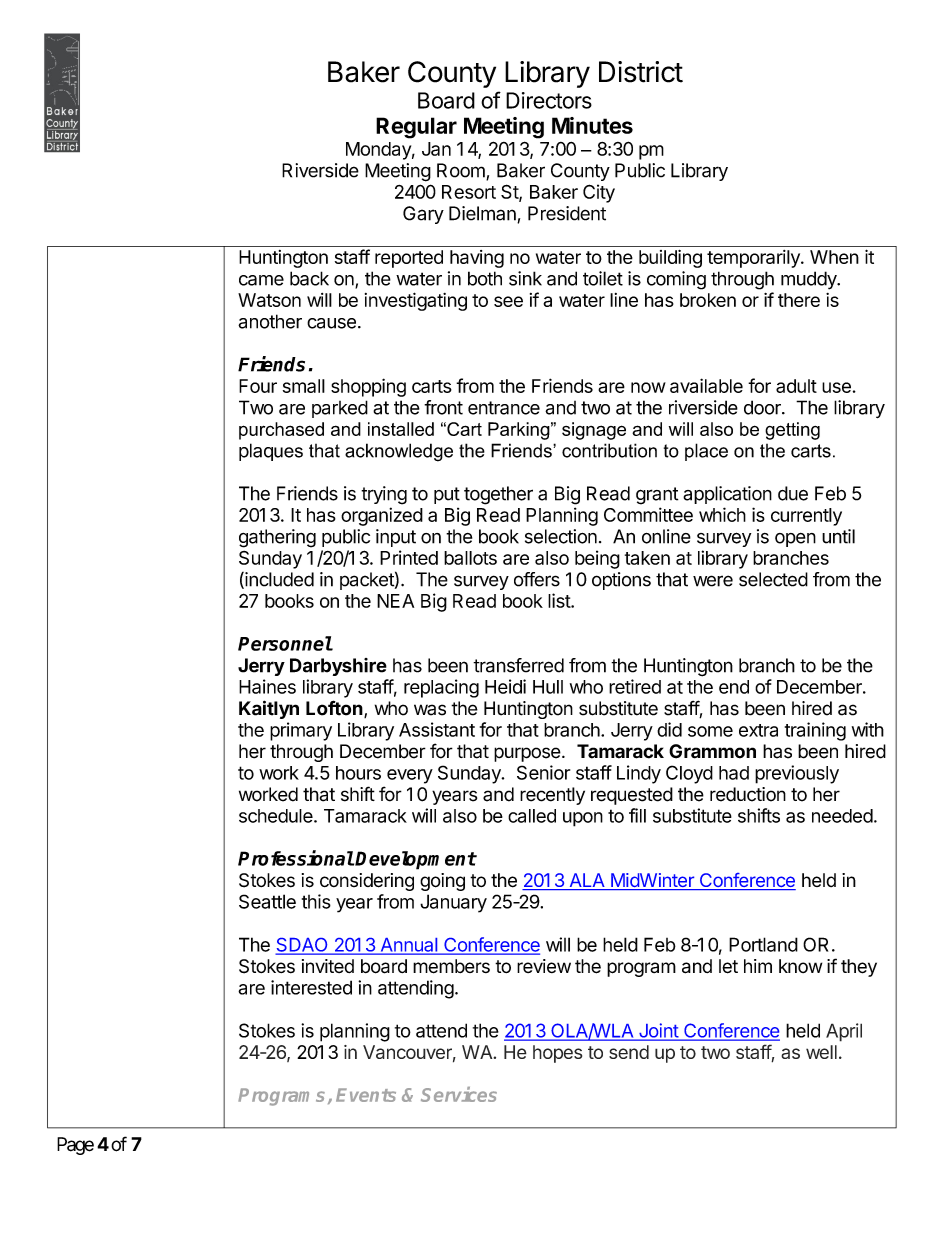  What do you see at coordinates (277, 816) in the page?
I see `schedule` at bounding box center [277, 816].
